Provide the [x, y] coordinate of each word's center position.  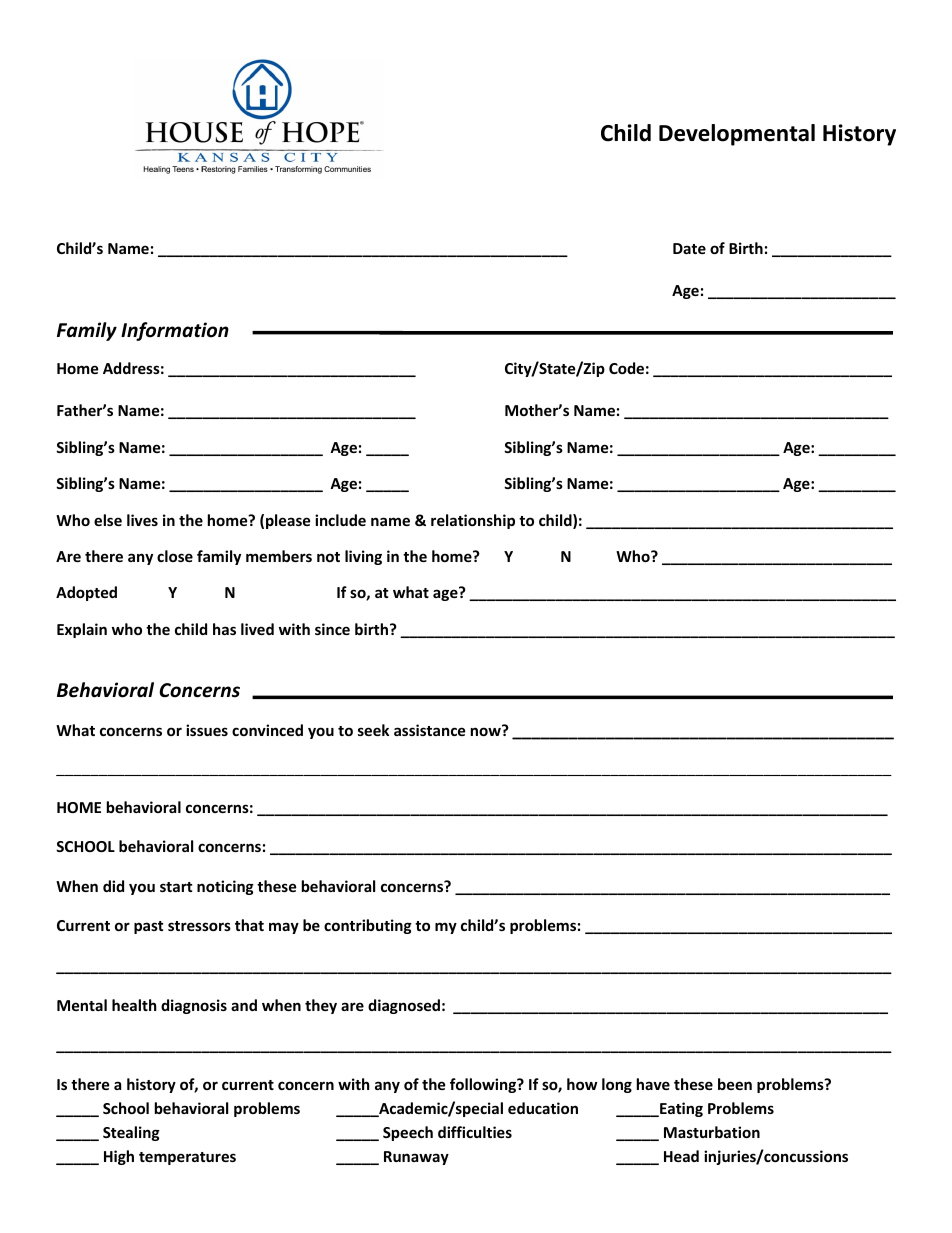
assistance [430, 730]
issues [207, 730]
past [149, 927]
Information [175, 331]
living [363, 557]
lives [142, 520]
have [653, 1084]
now [487, 731]
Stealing [131, 1133]
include [340, 520]
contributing [368, 926]
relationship [473, 521]
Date [689, 248]
